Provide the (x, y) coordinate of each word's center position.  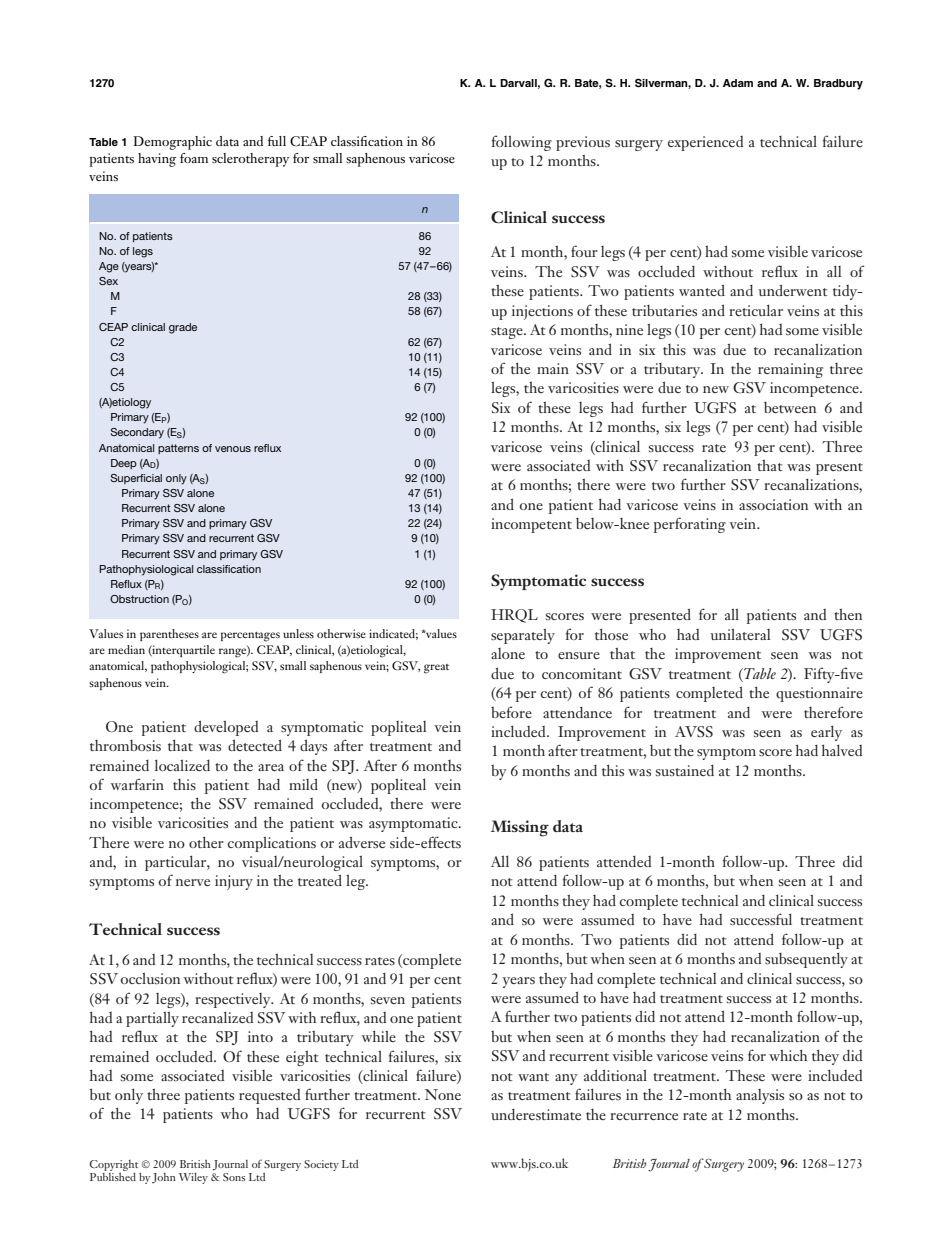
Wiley (193, 1178)
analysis (760, 1096)
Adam (738, 83)
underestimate (536, 1114)
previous (583, 143)
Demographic (172, 143)
